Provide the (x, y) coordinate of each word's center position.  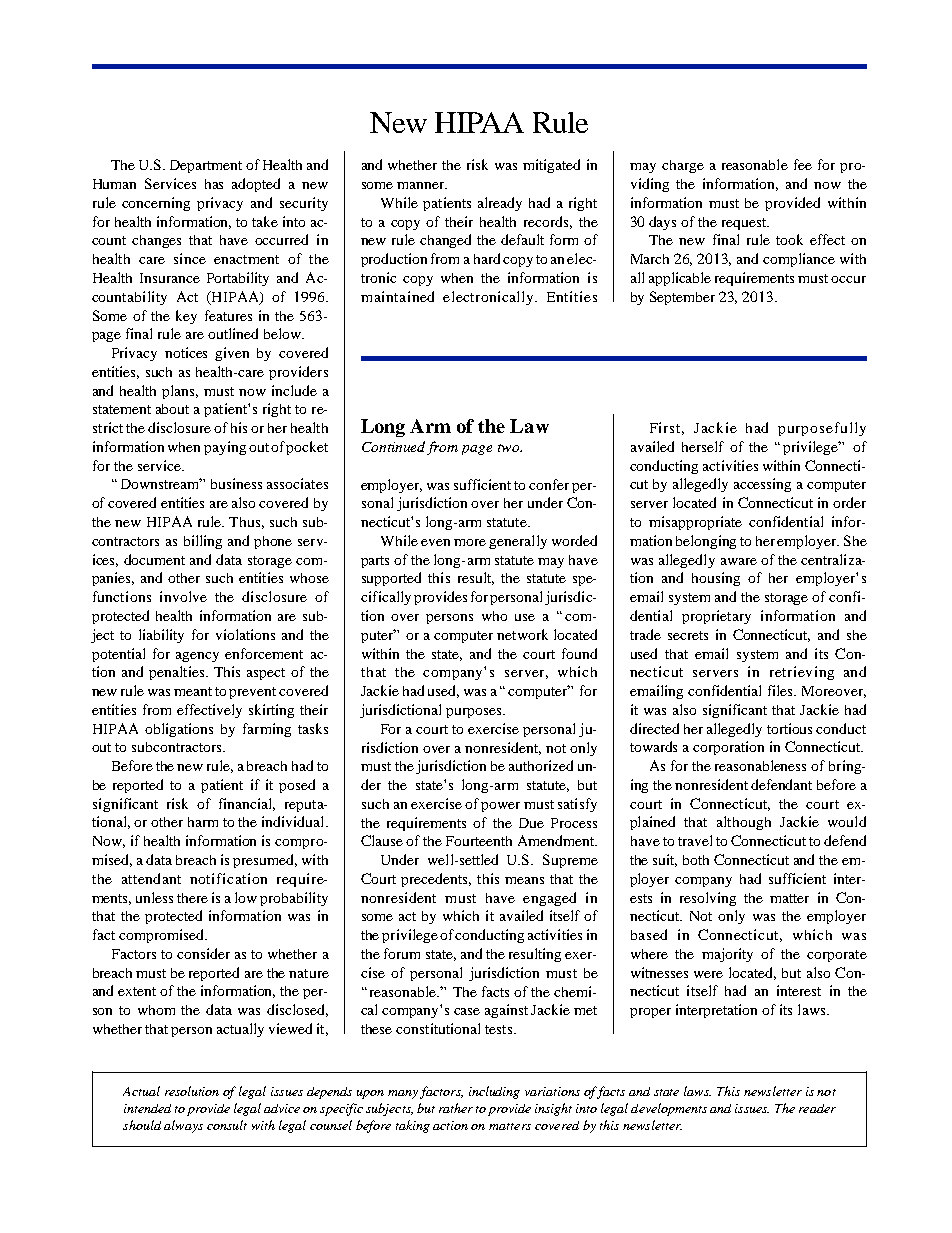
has (214, 184)
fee (803, 164)
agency (197, 657)
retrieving (802, 673)
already (500, 204)
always (183, 1126)
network (522, 634)
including (494, 1092)
